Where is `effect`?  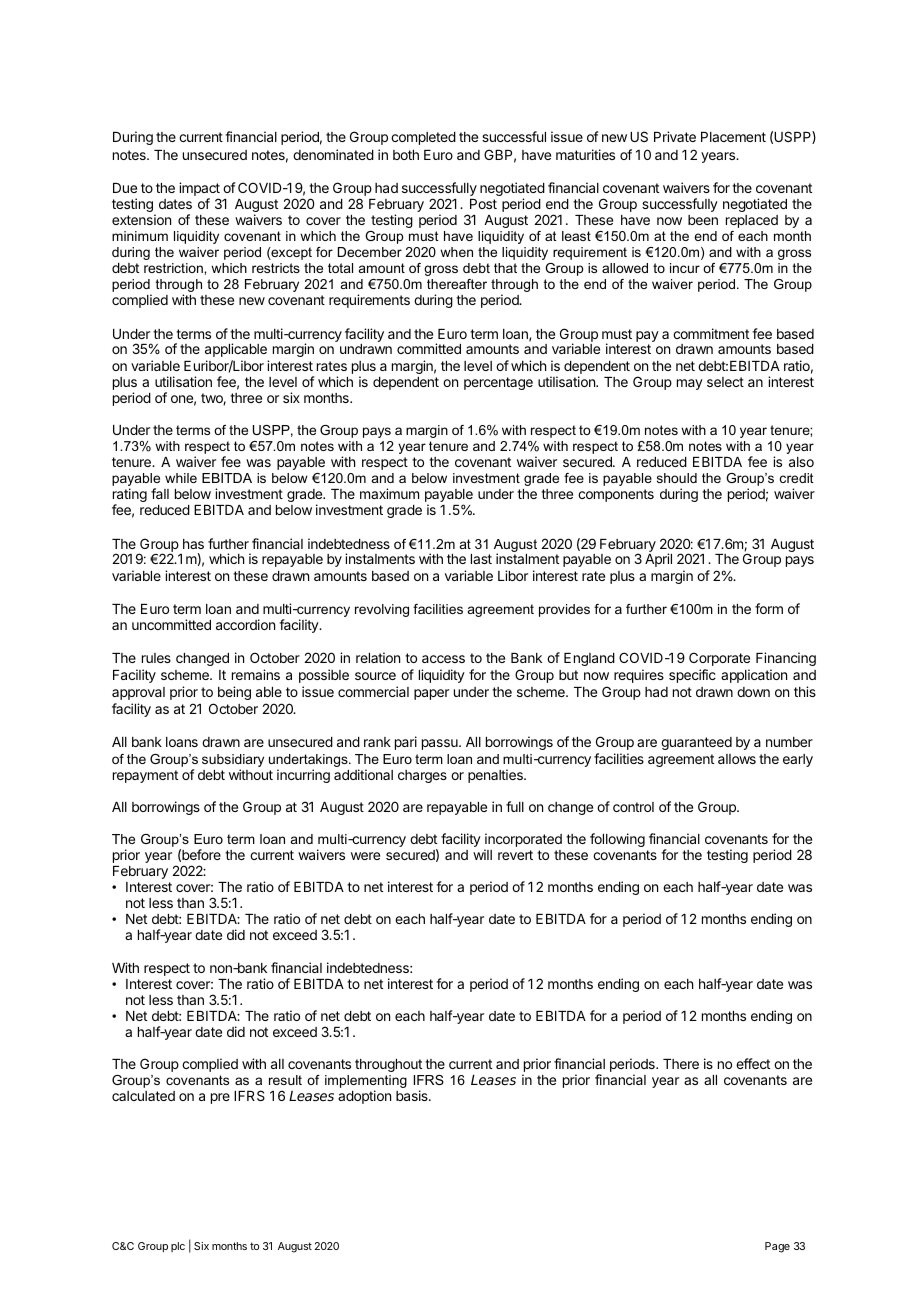
effect is located at coordinates (753, 1063).
